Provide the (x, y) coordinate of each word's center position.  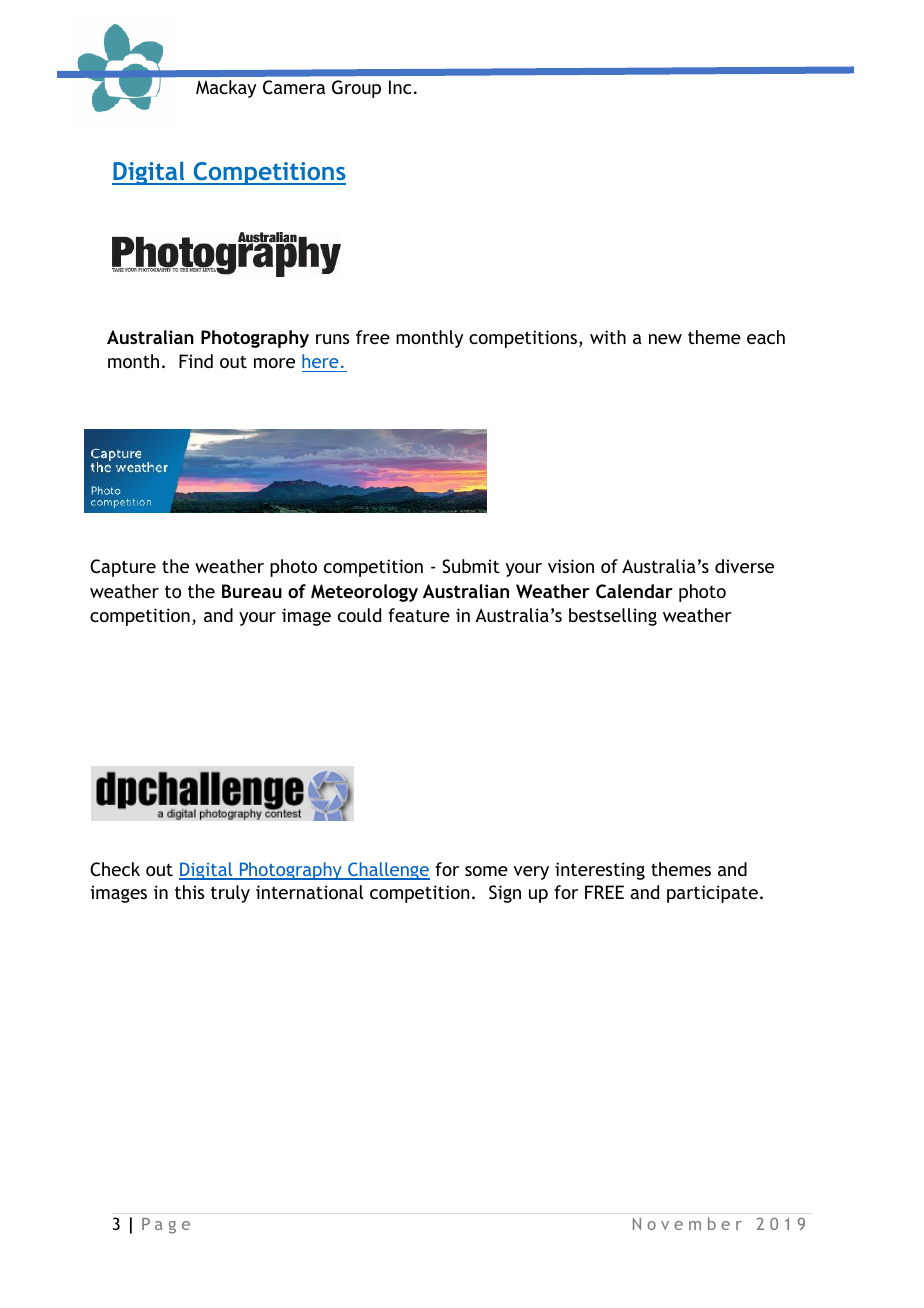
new (665, 339)
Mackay (226, 89)
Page (166, 1226)
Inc (400, 87)
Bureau (252, 591)
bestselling (613, 617)
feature (419, 615)
